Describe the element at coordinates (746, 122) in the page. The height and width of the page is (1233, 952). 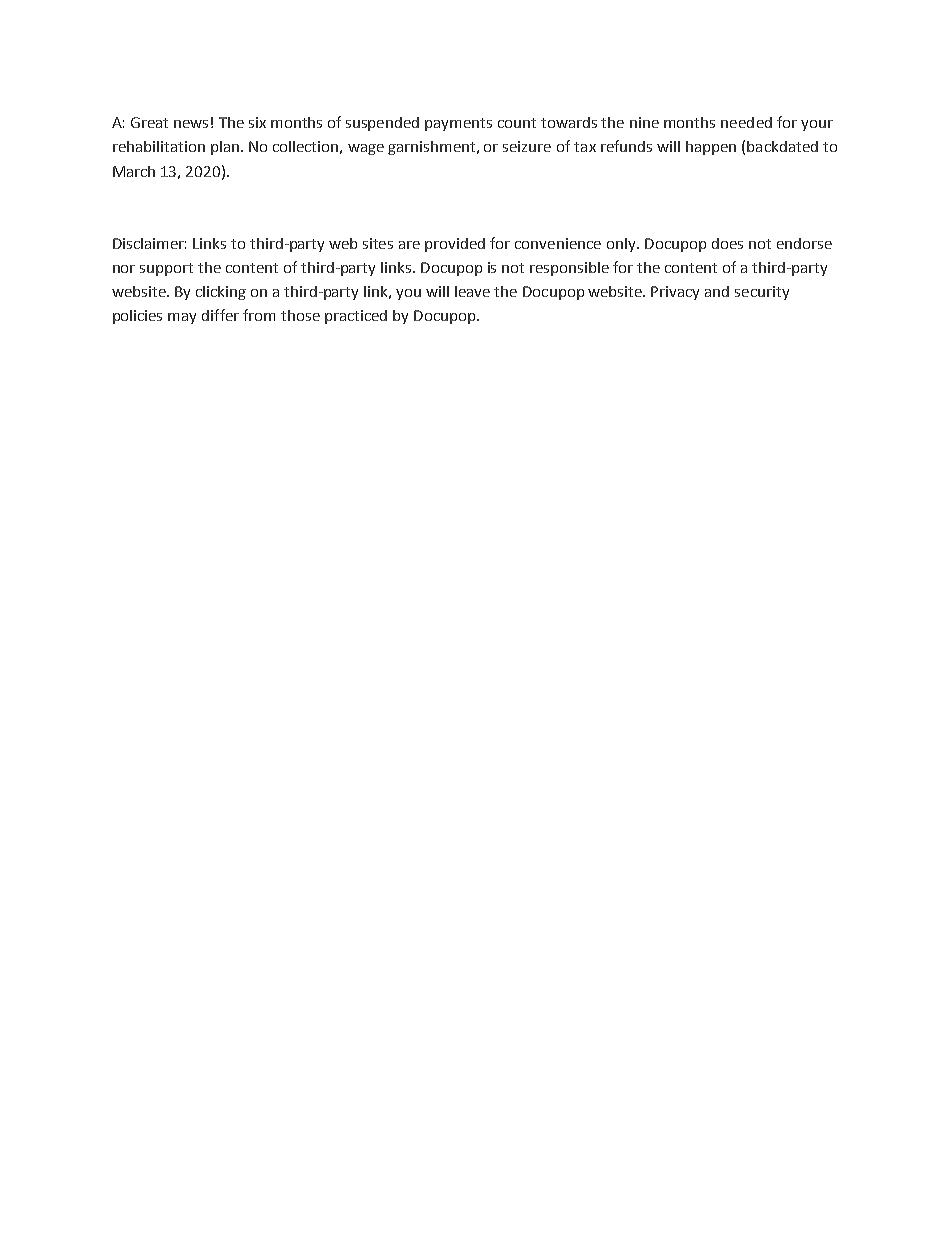
I see `needed` at that location.
